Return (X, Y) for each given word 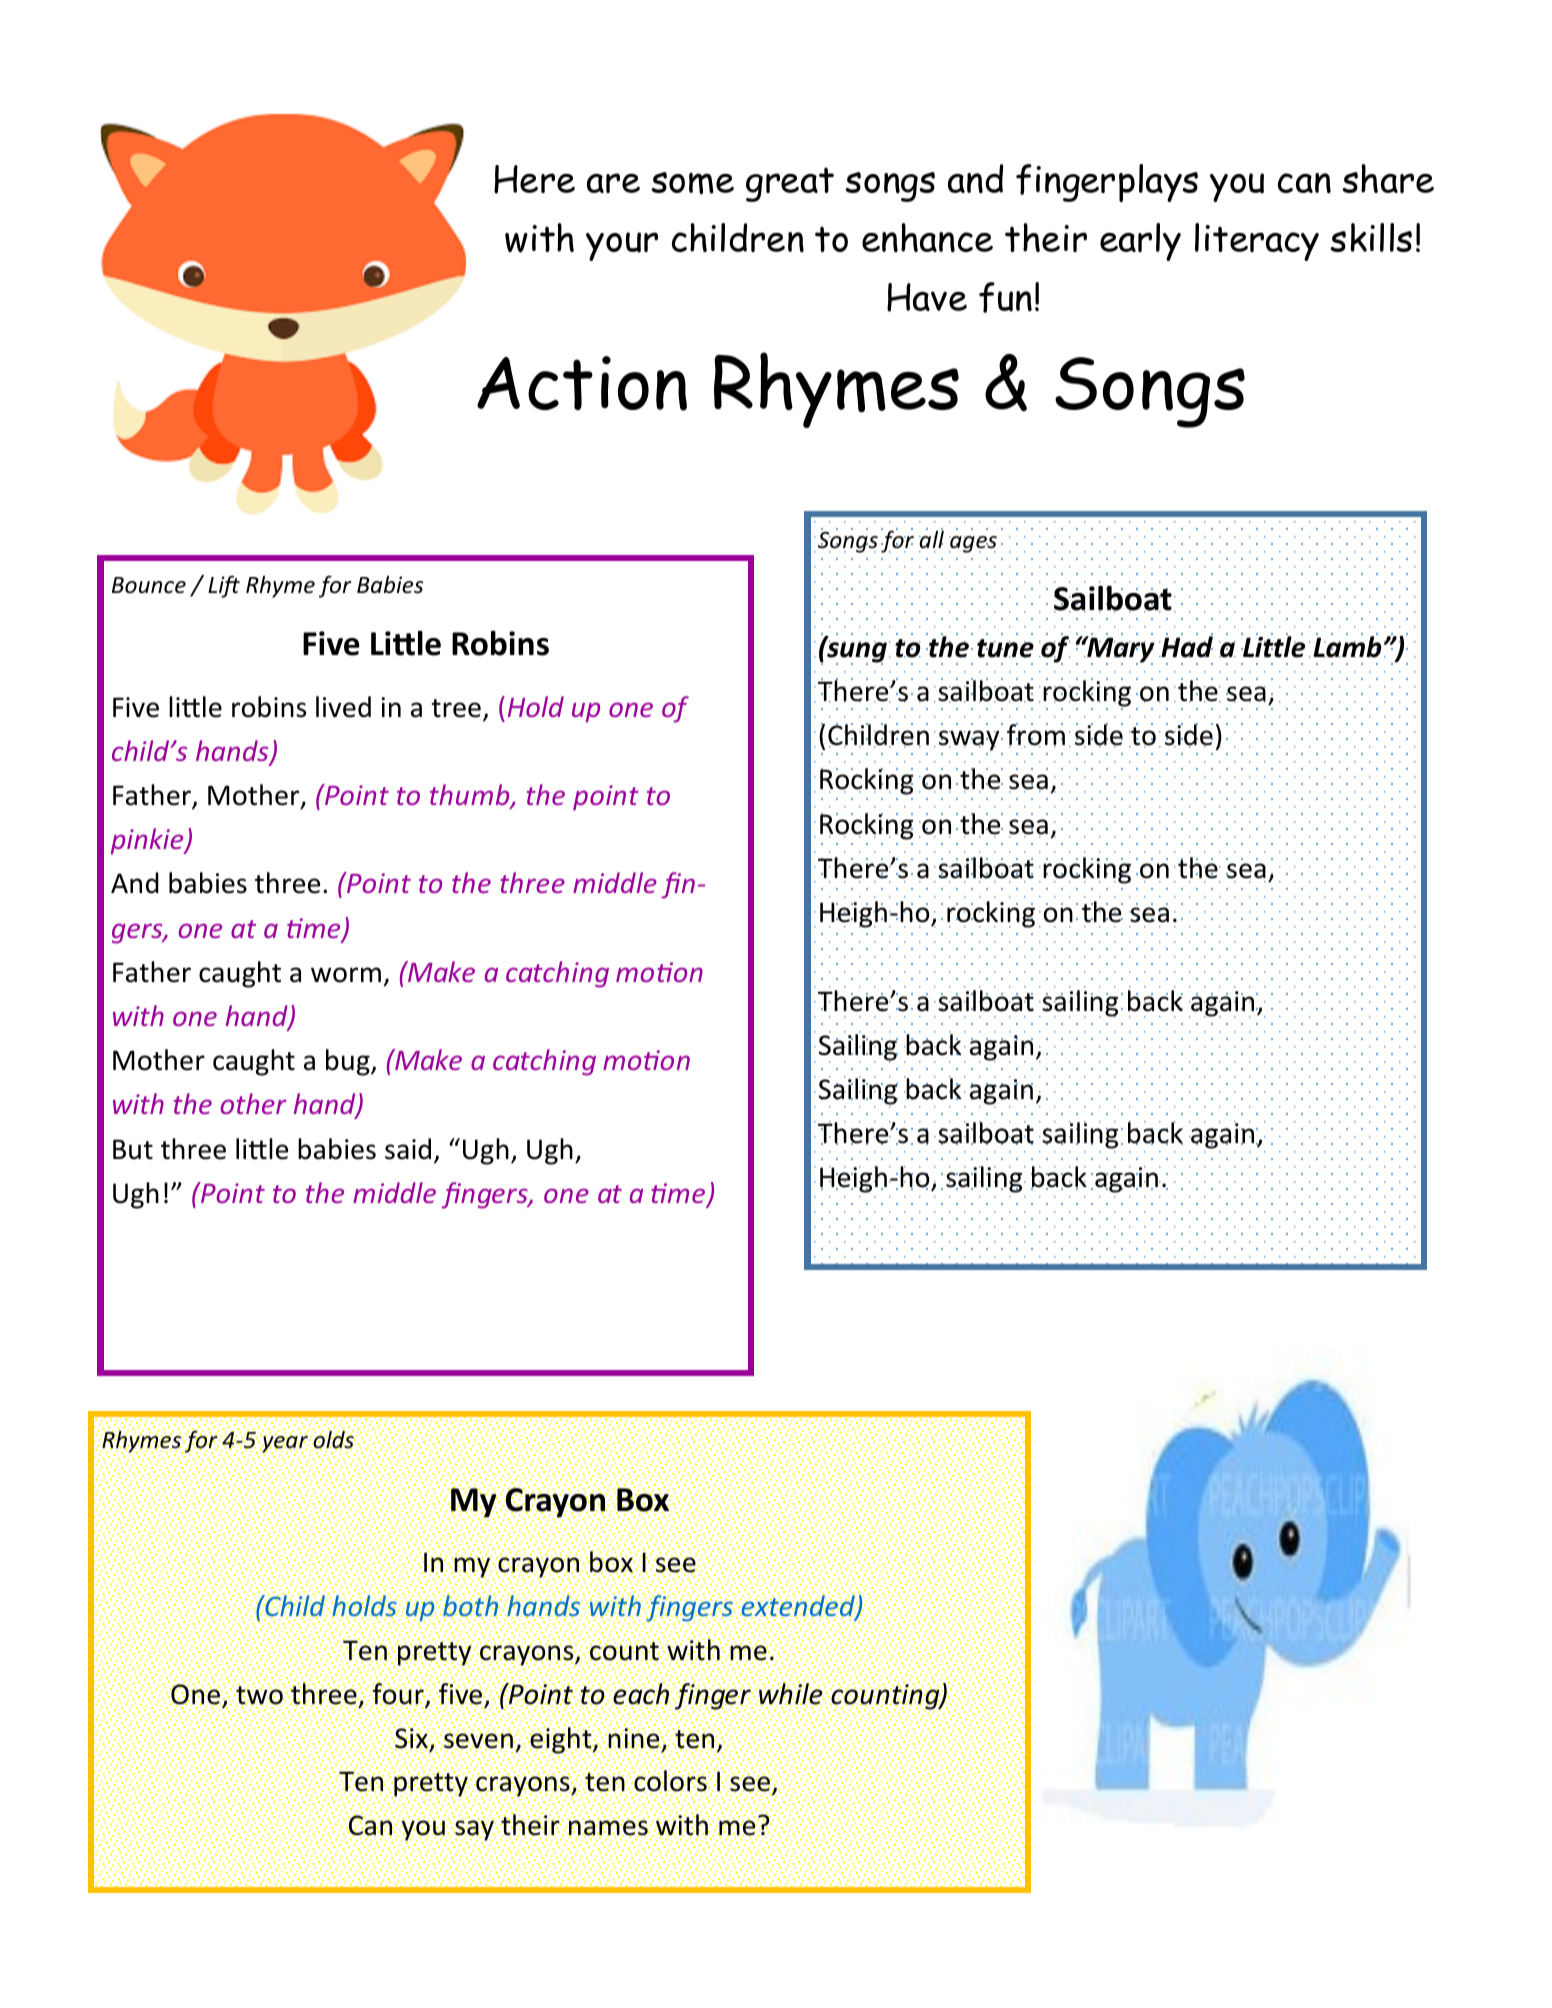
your (622, 246)
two (259, 1695)
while (790, 1694)
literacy (1257, 242)
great (790, 184)
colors (670, 1781)
